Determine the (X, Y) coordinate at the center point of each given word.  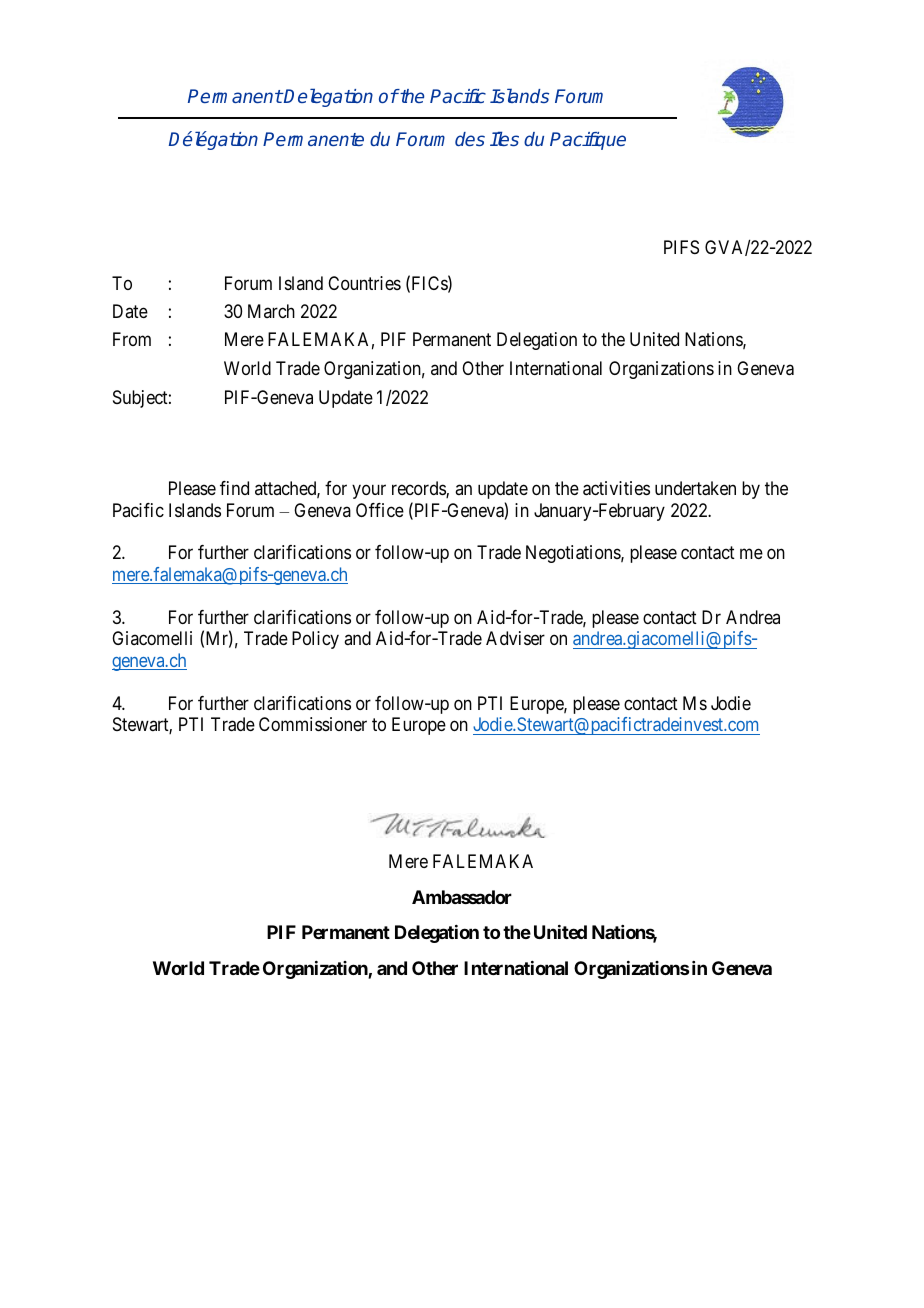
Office (380, 510)
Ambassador (462, 897)
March (271, 311)
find (234, 488)
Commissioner (313, 724)
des (470, 139)
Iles (504, 138)
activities (616, 488)
